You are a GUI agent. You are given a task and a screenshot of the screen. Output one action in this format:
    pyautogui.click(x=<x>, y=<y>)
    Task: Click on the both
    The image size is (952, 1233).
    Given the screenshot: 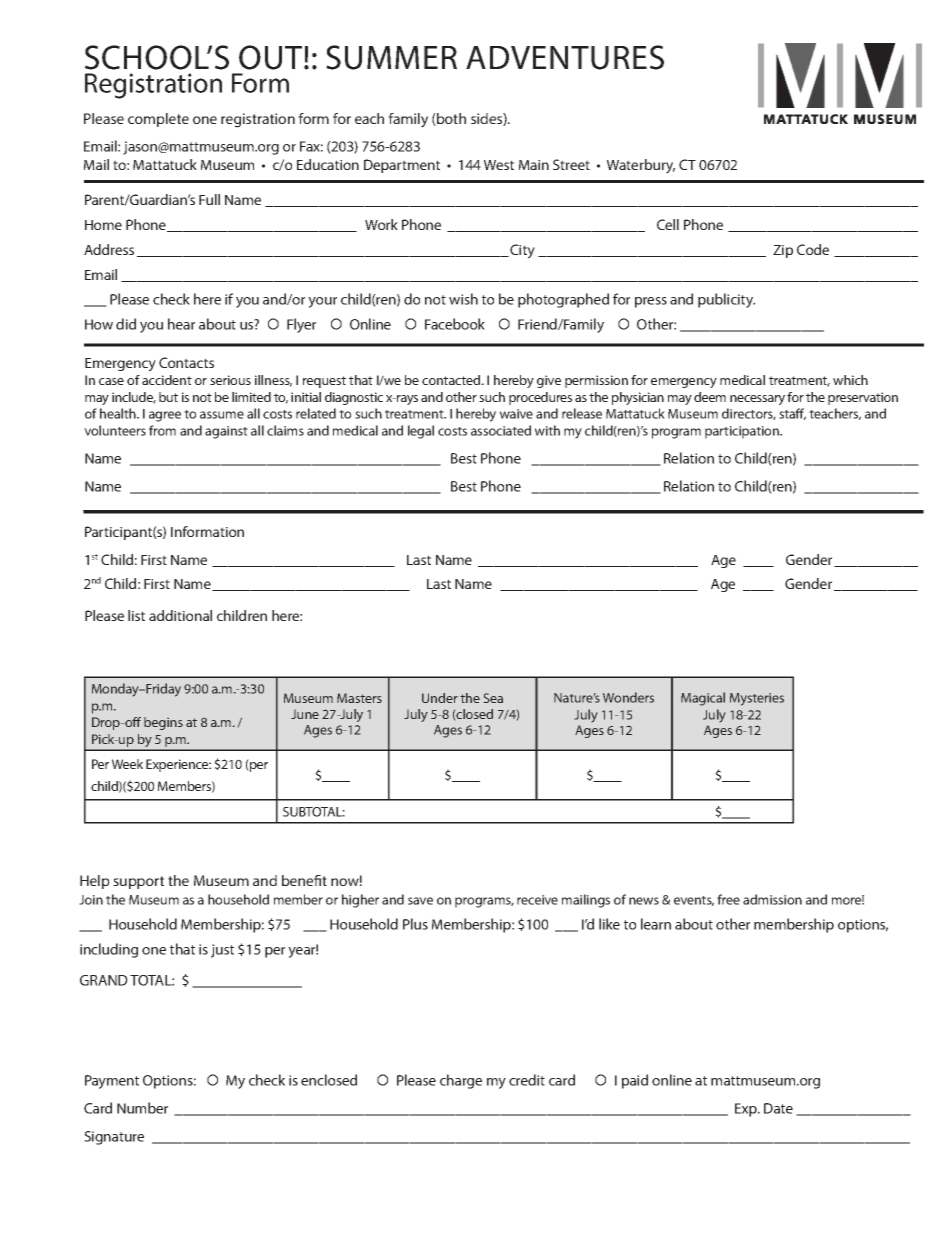 What is the action you would take?
    pyautogui.click(x=450, y=119)
